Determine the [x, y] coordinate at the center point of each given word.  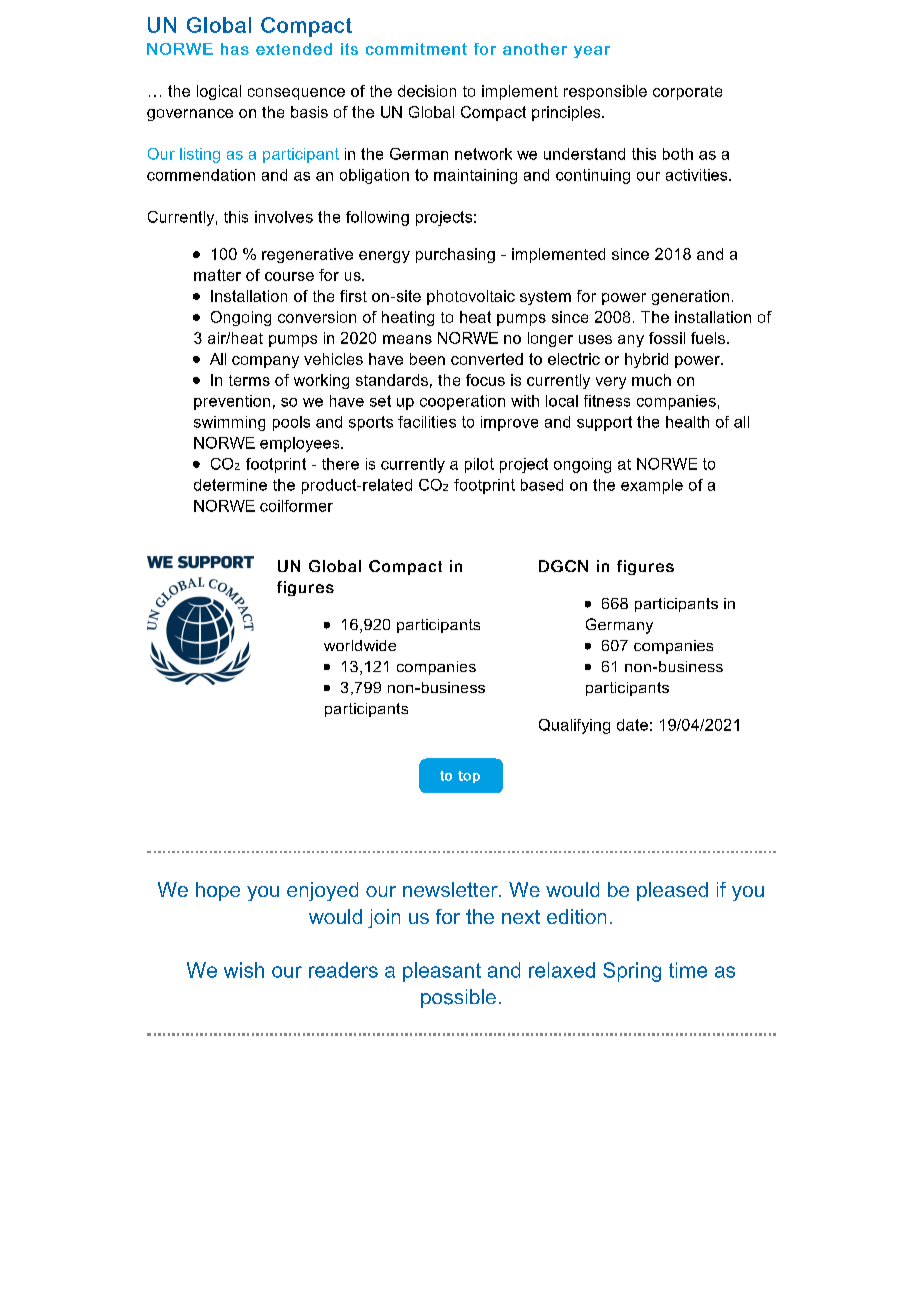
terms [249, 380]
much [651, 380]
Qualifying [574, 726]
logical [219, 92]
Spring [632, 972]
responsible [605, 92]
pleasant [442, 972]
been [427, 359]
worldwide [360, 645]
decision [427, 91]
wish [244, 970]
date [632, 725]
